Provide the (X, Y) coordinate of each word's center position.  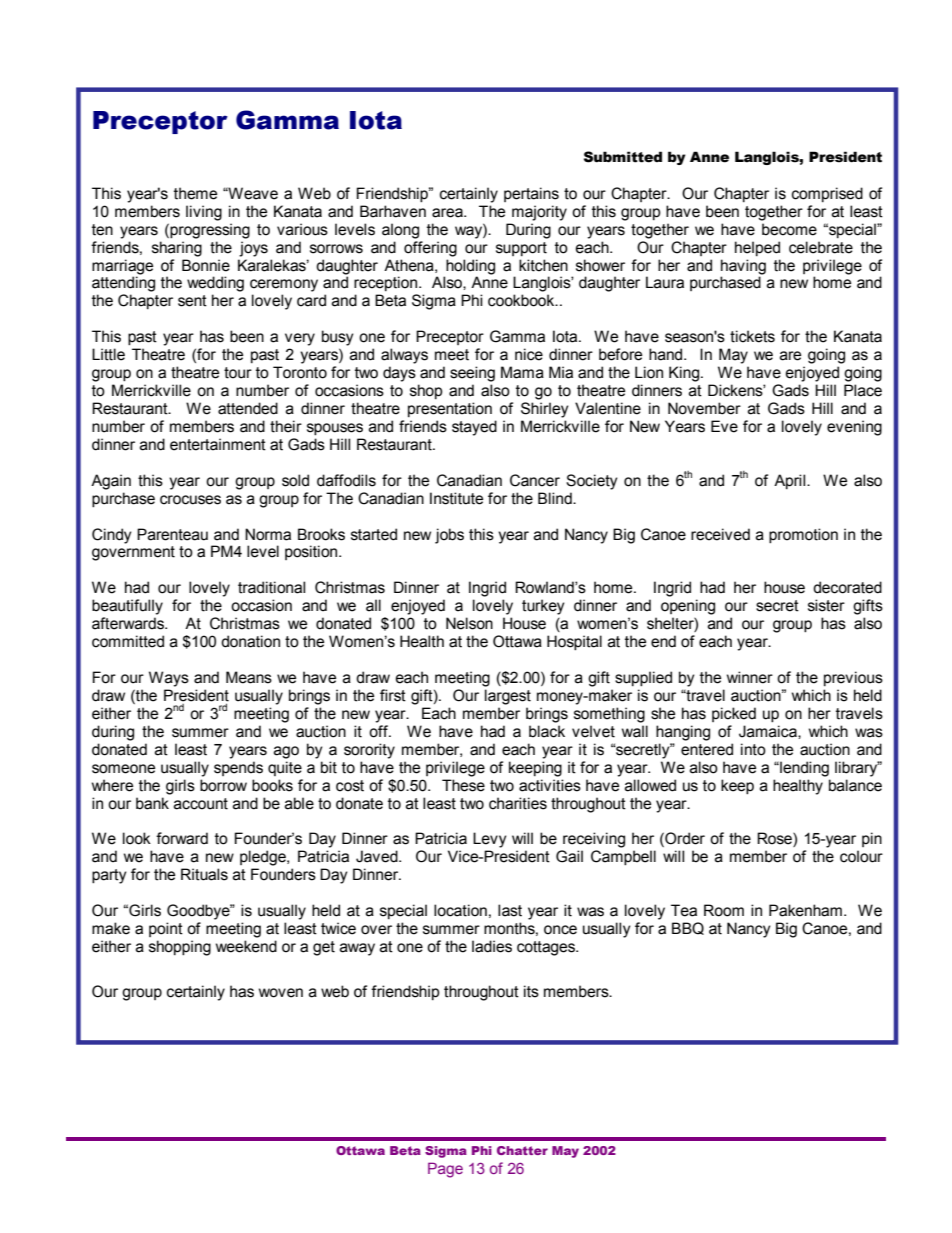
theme (195, 193)
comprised (827, 194)
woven (281, 993)
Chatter (522, 1150)
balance (855, 785)
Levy (490, 840)
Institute (456, 498)
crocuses (190, 500)
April (791, 481)
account (201, 804)
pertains (531, 194)
